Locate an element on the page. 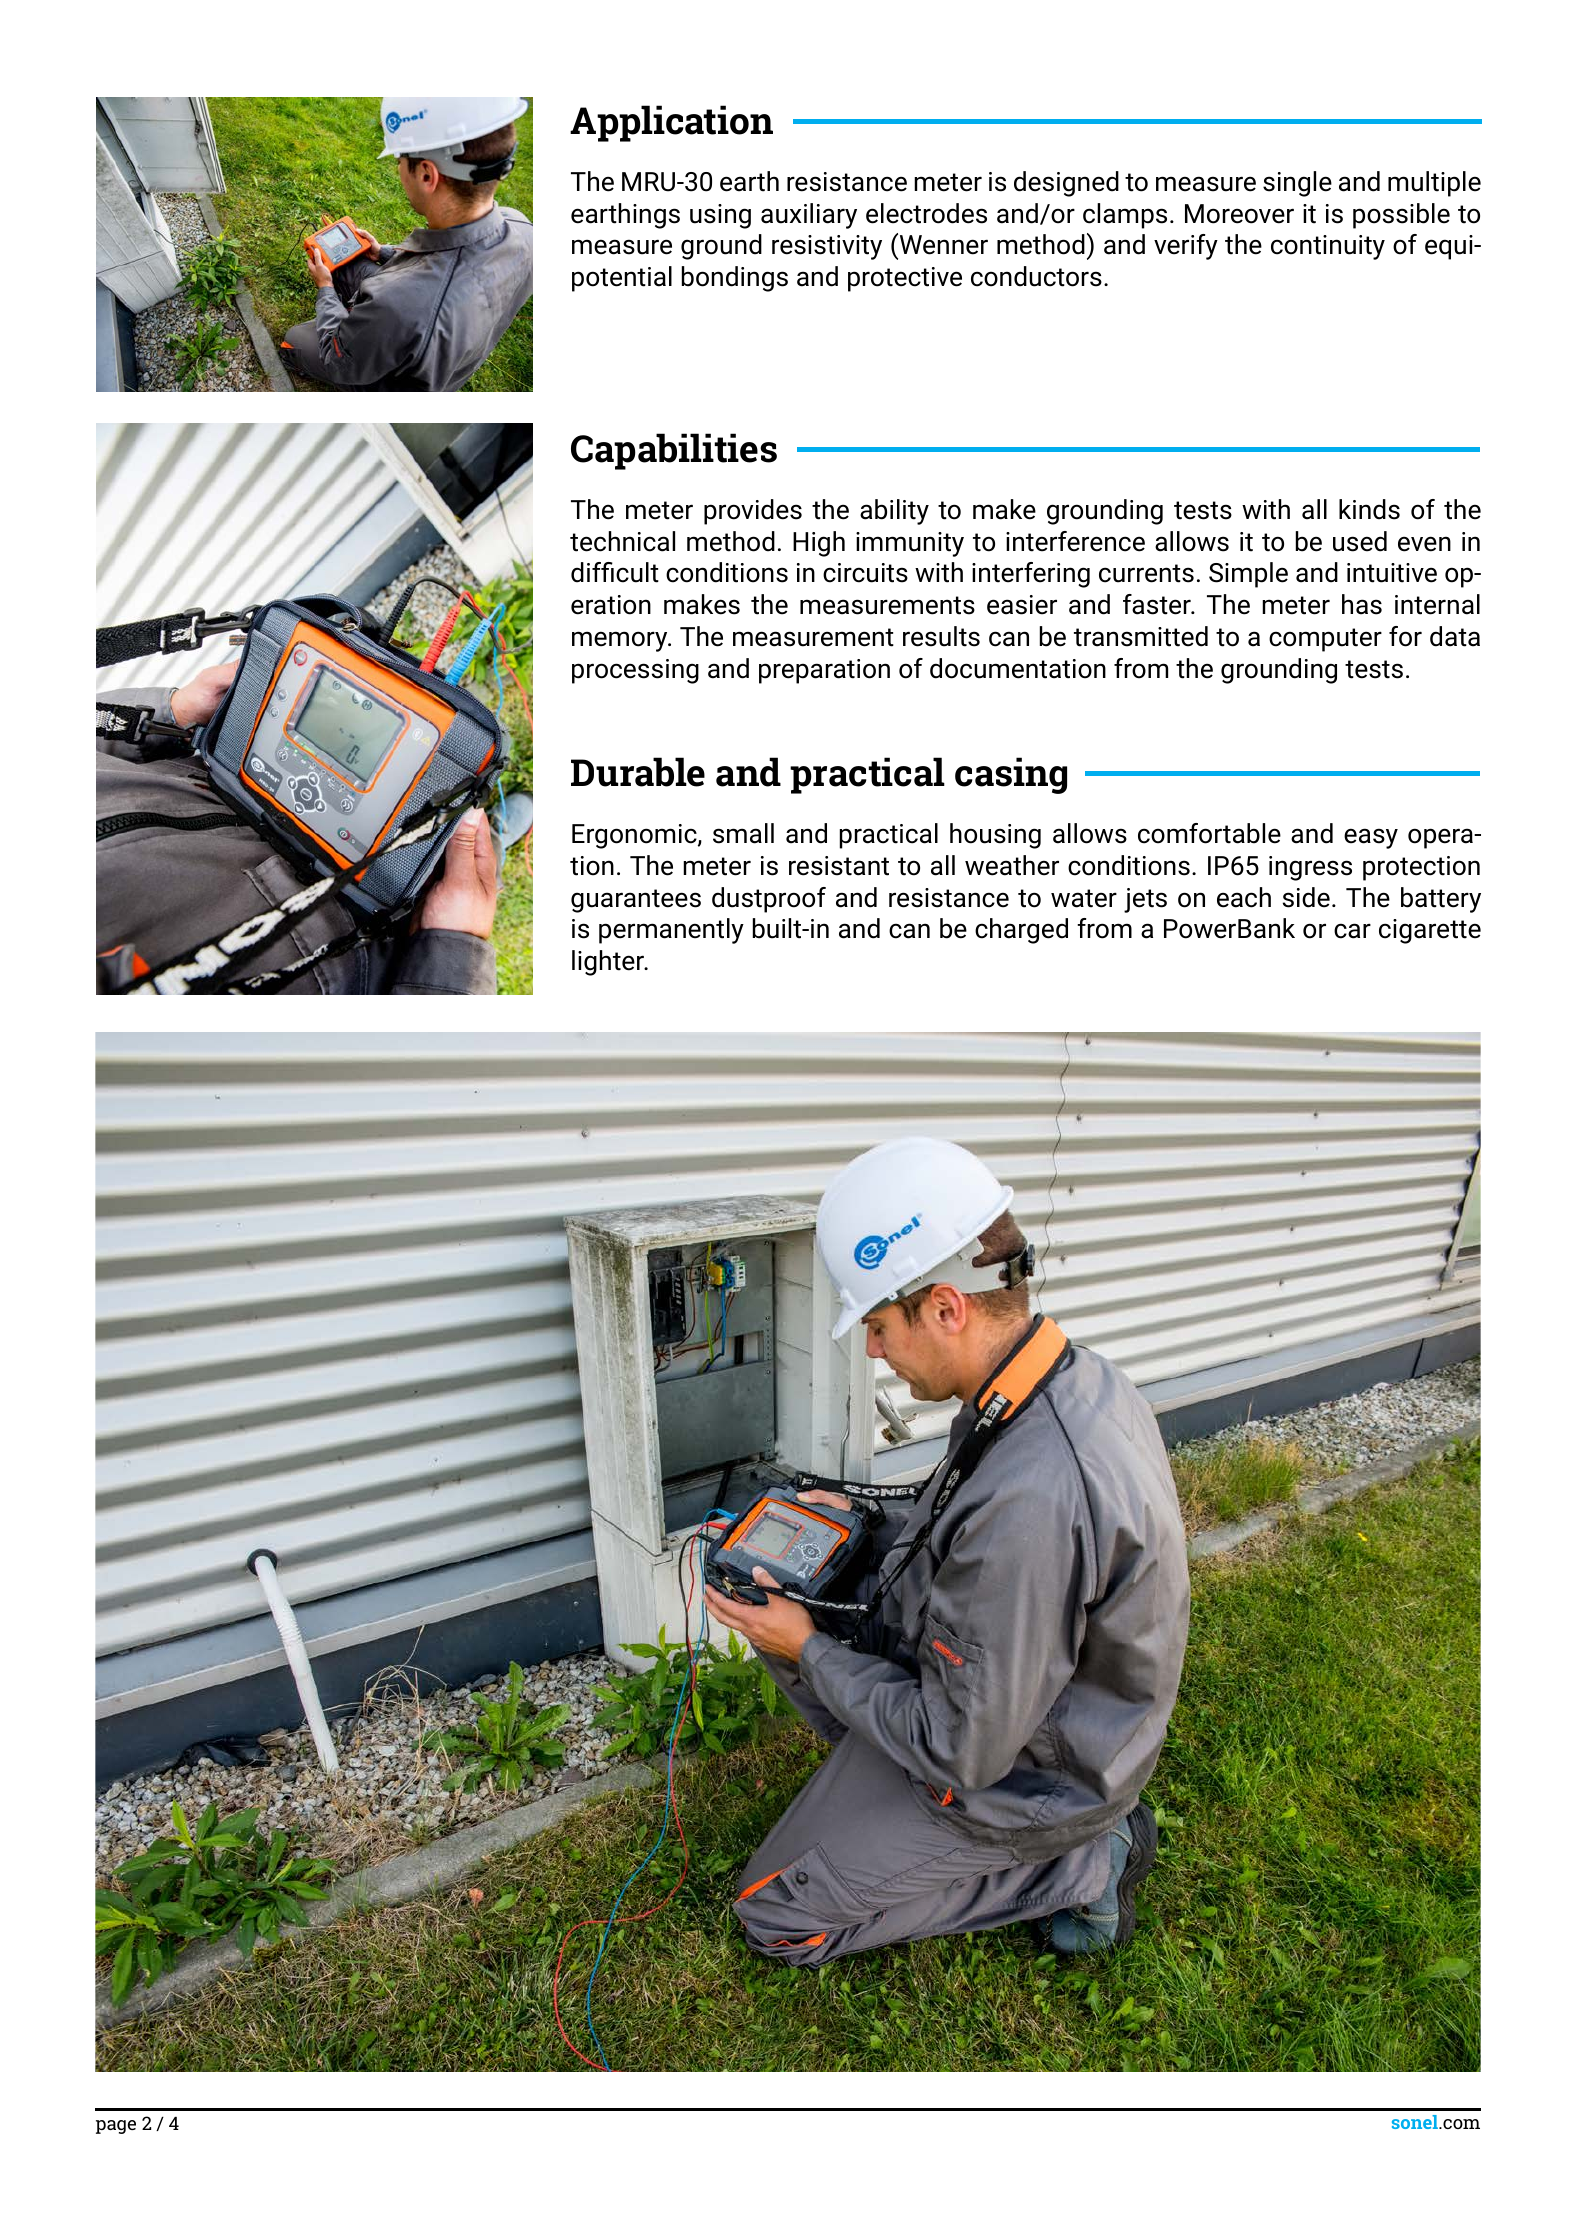 The height and width of the document is (2229, 1576). car is located at coordinates (1352, 931).
